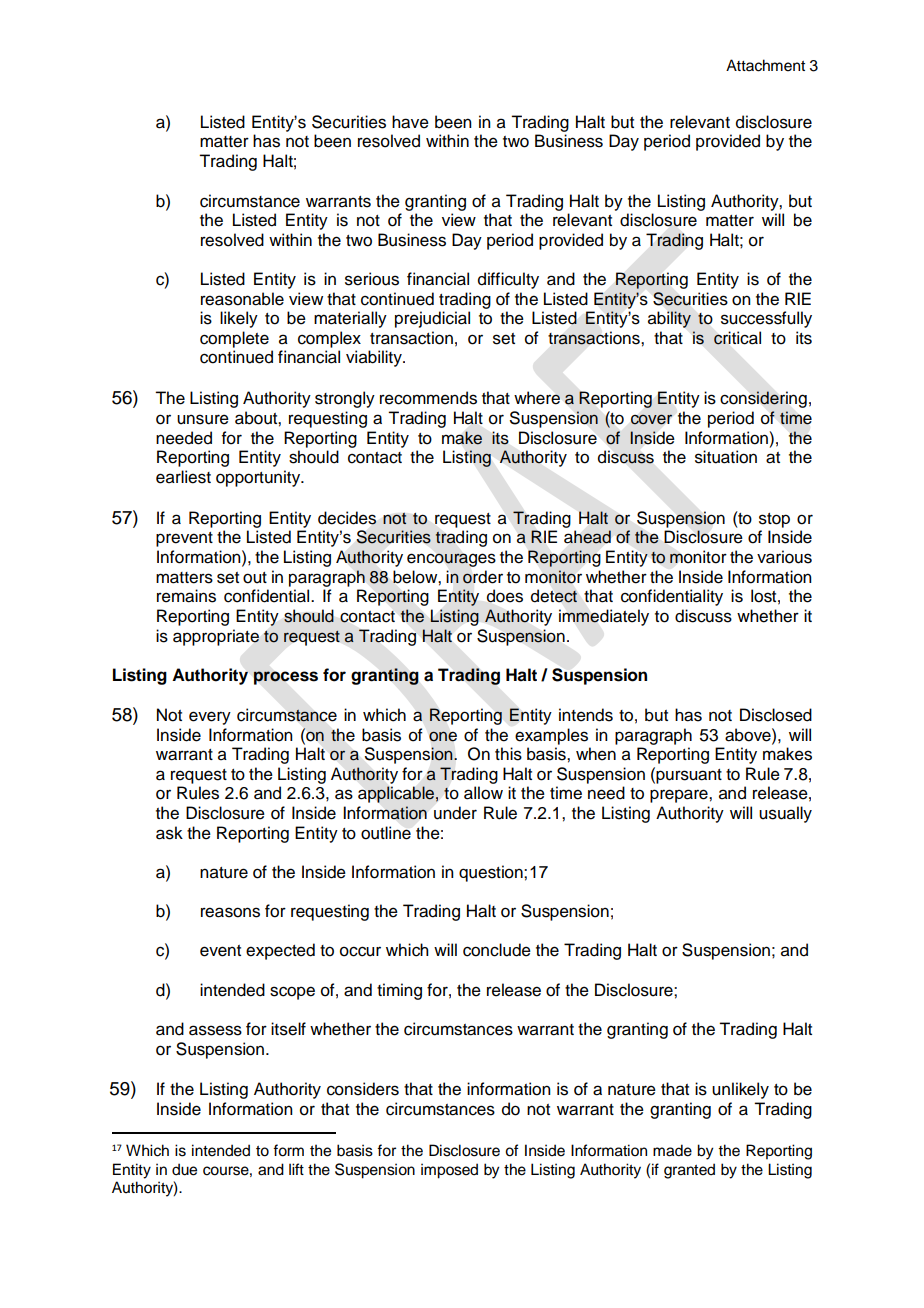 The image size is (924, 1308). Describe the element at coordinates (737, 338) in the screenshot. I see `critical` at that location.
